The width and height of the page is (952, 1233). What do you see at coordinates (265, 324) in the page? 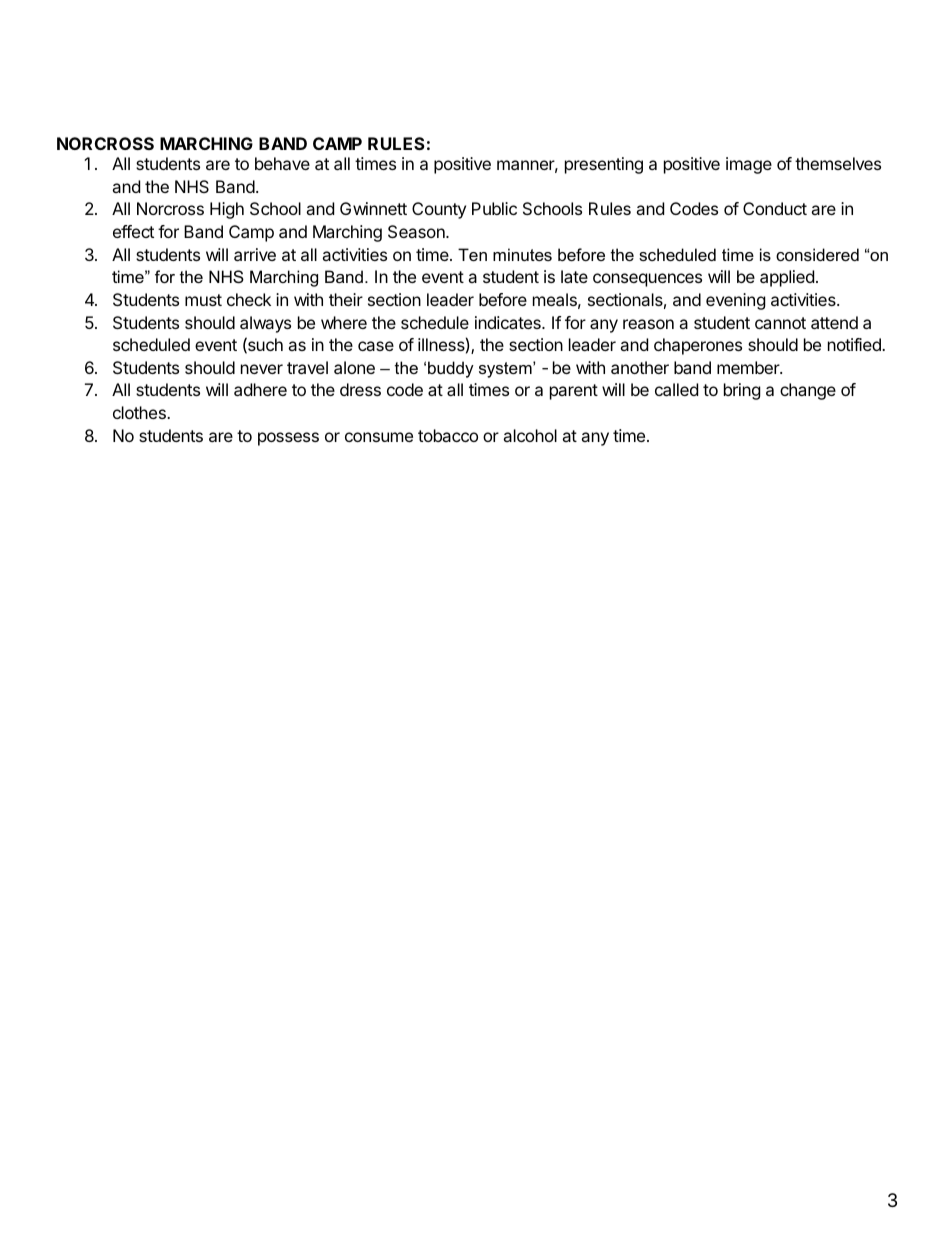
I see `always` at bounding box center [265, 324].
